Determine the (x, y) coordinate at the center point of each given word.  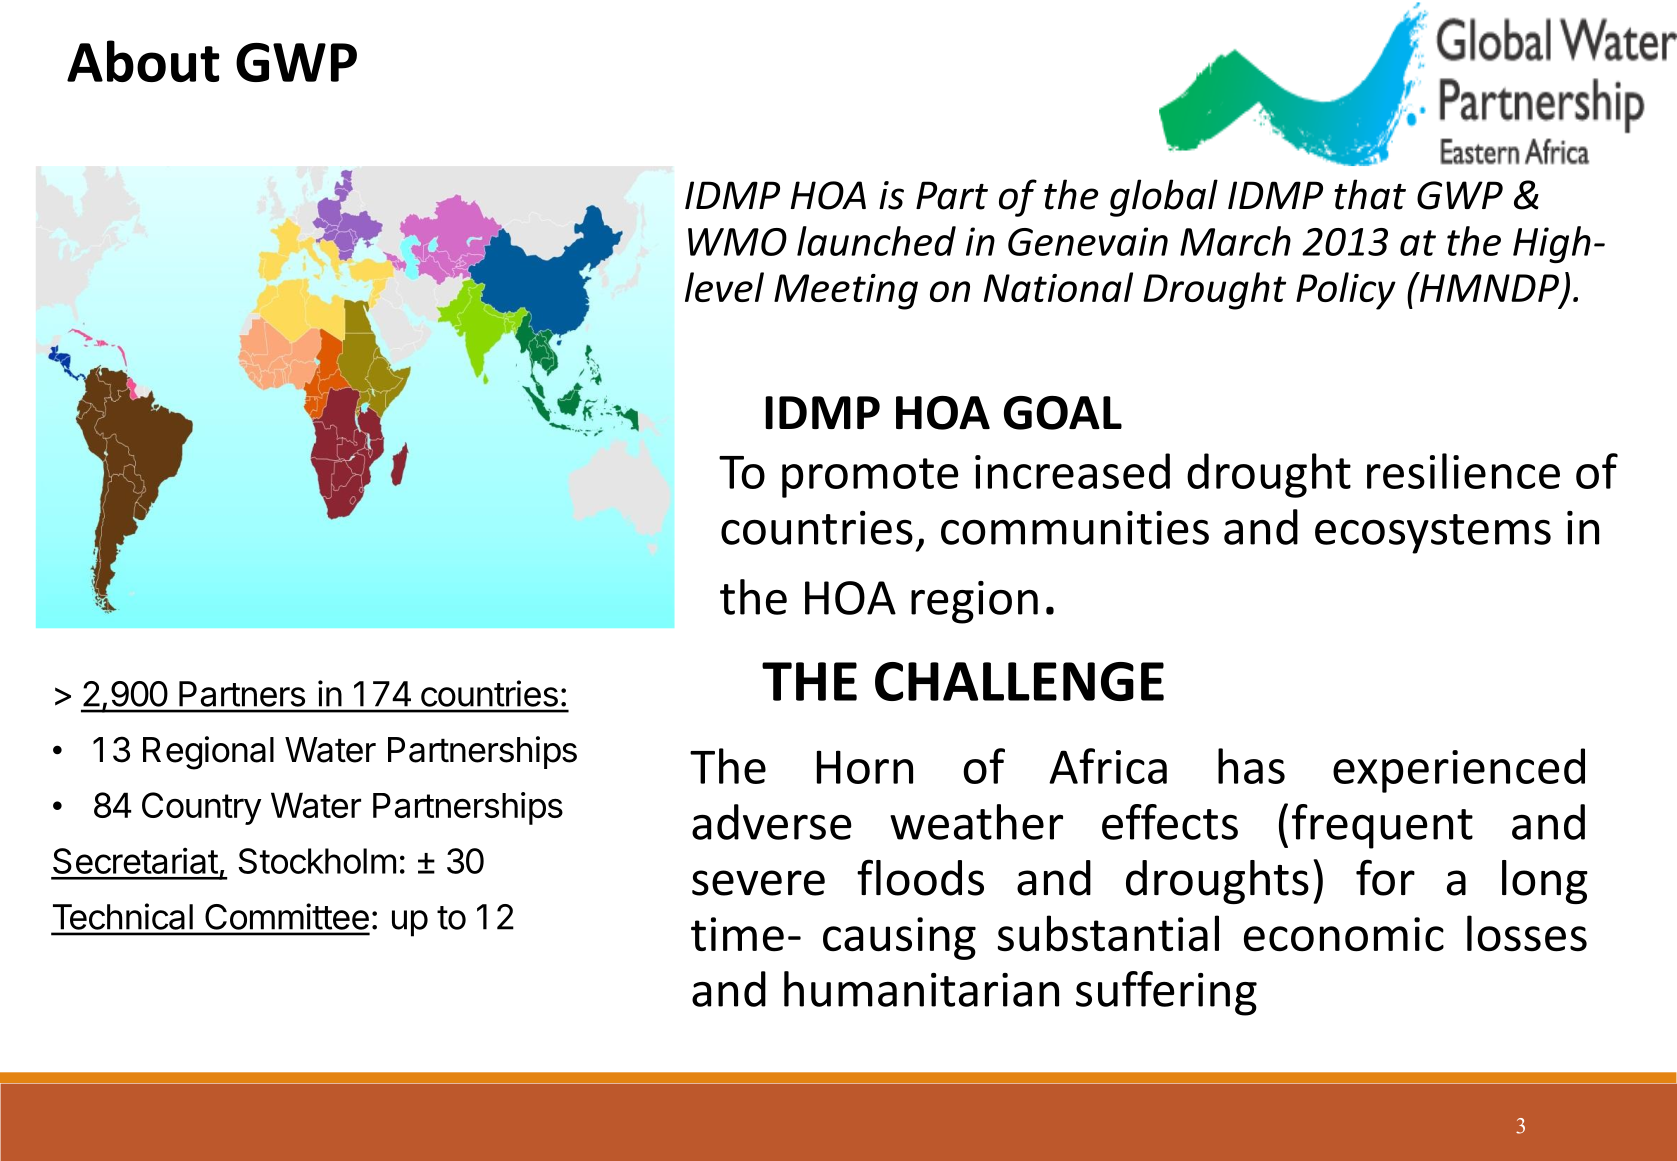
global (1164, 198)
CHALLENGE (1019, 681)
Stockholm (317, 861)
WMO (737, 242)
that (1370, 194)
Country (201, 808)
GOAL (1063, 413)
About (143, 61)
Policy (1346, 291)
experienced (1459, 770)
